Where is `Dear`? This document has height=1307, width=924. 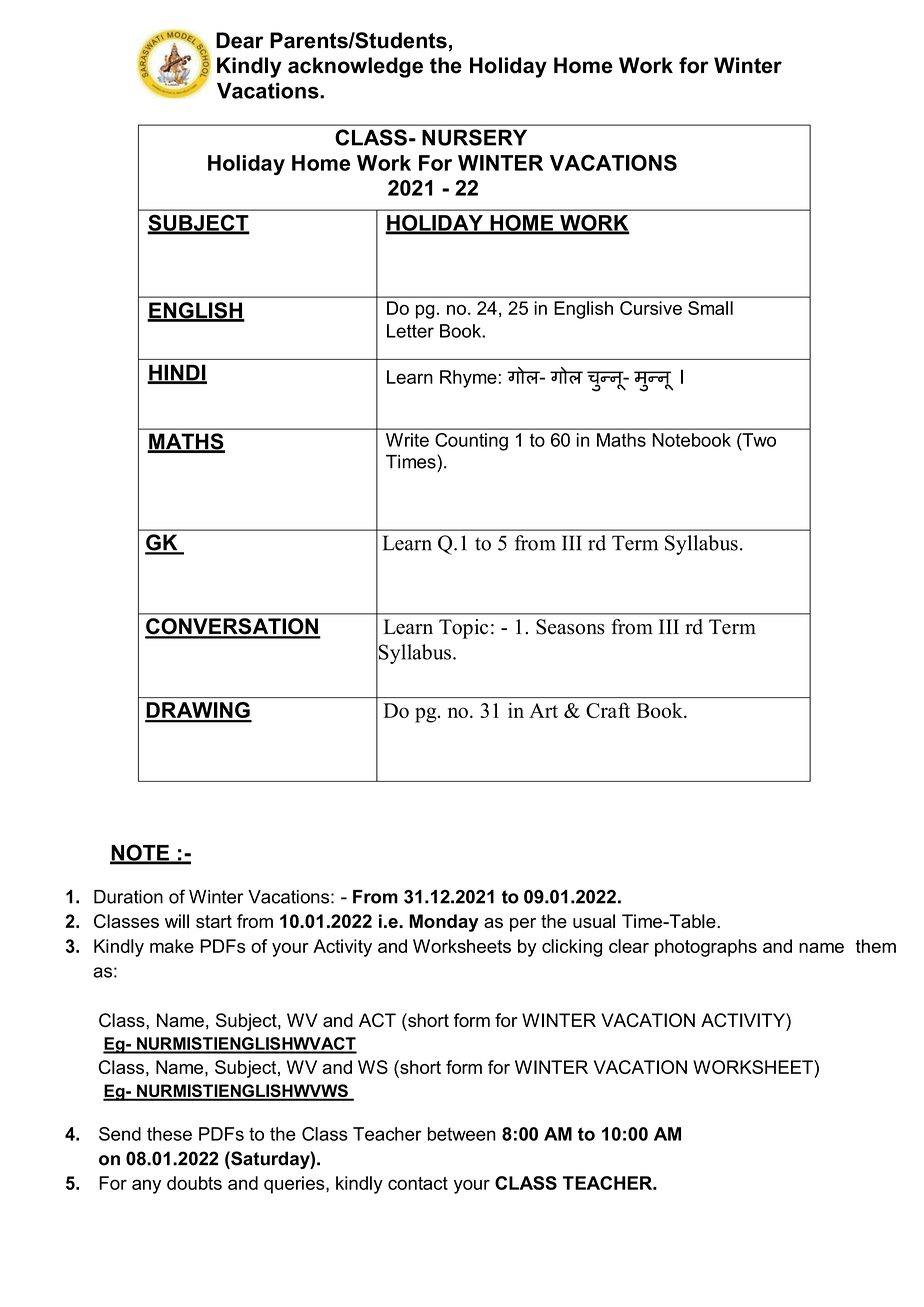
Dear is located at coordinates (239, 40).
